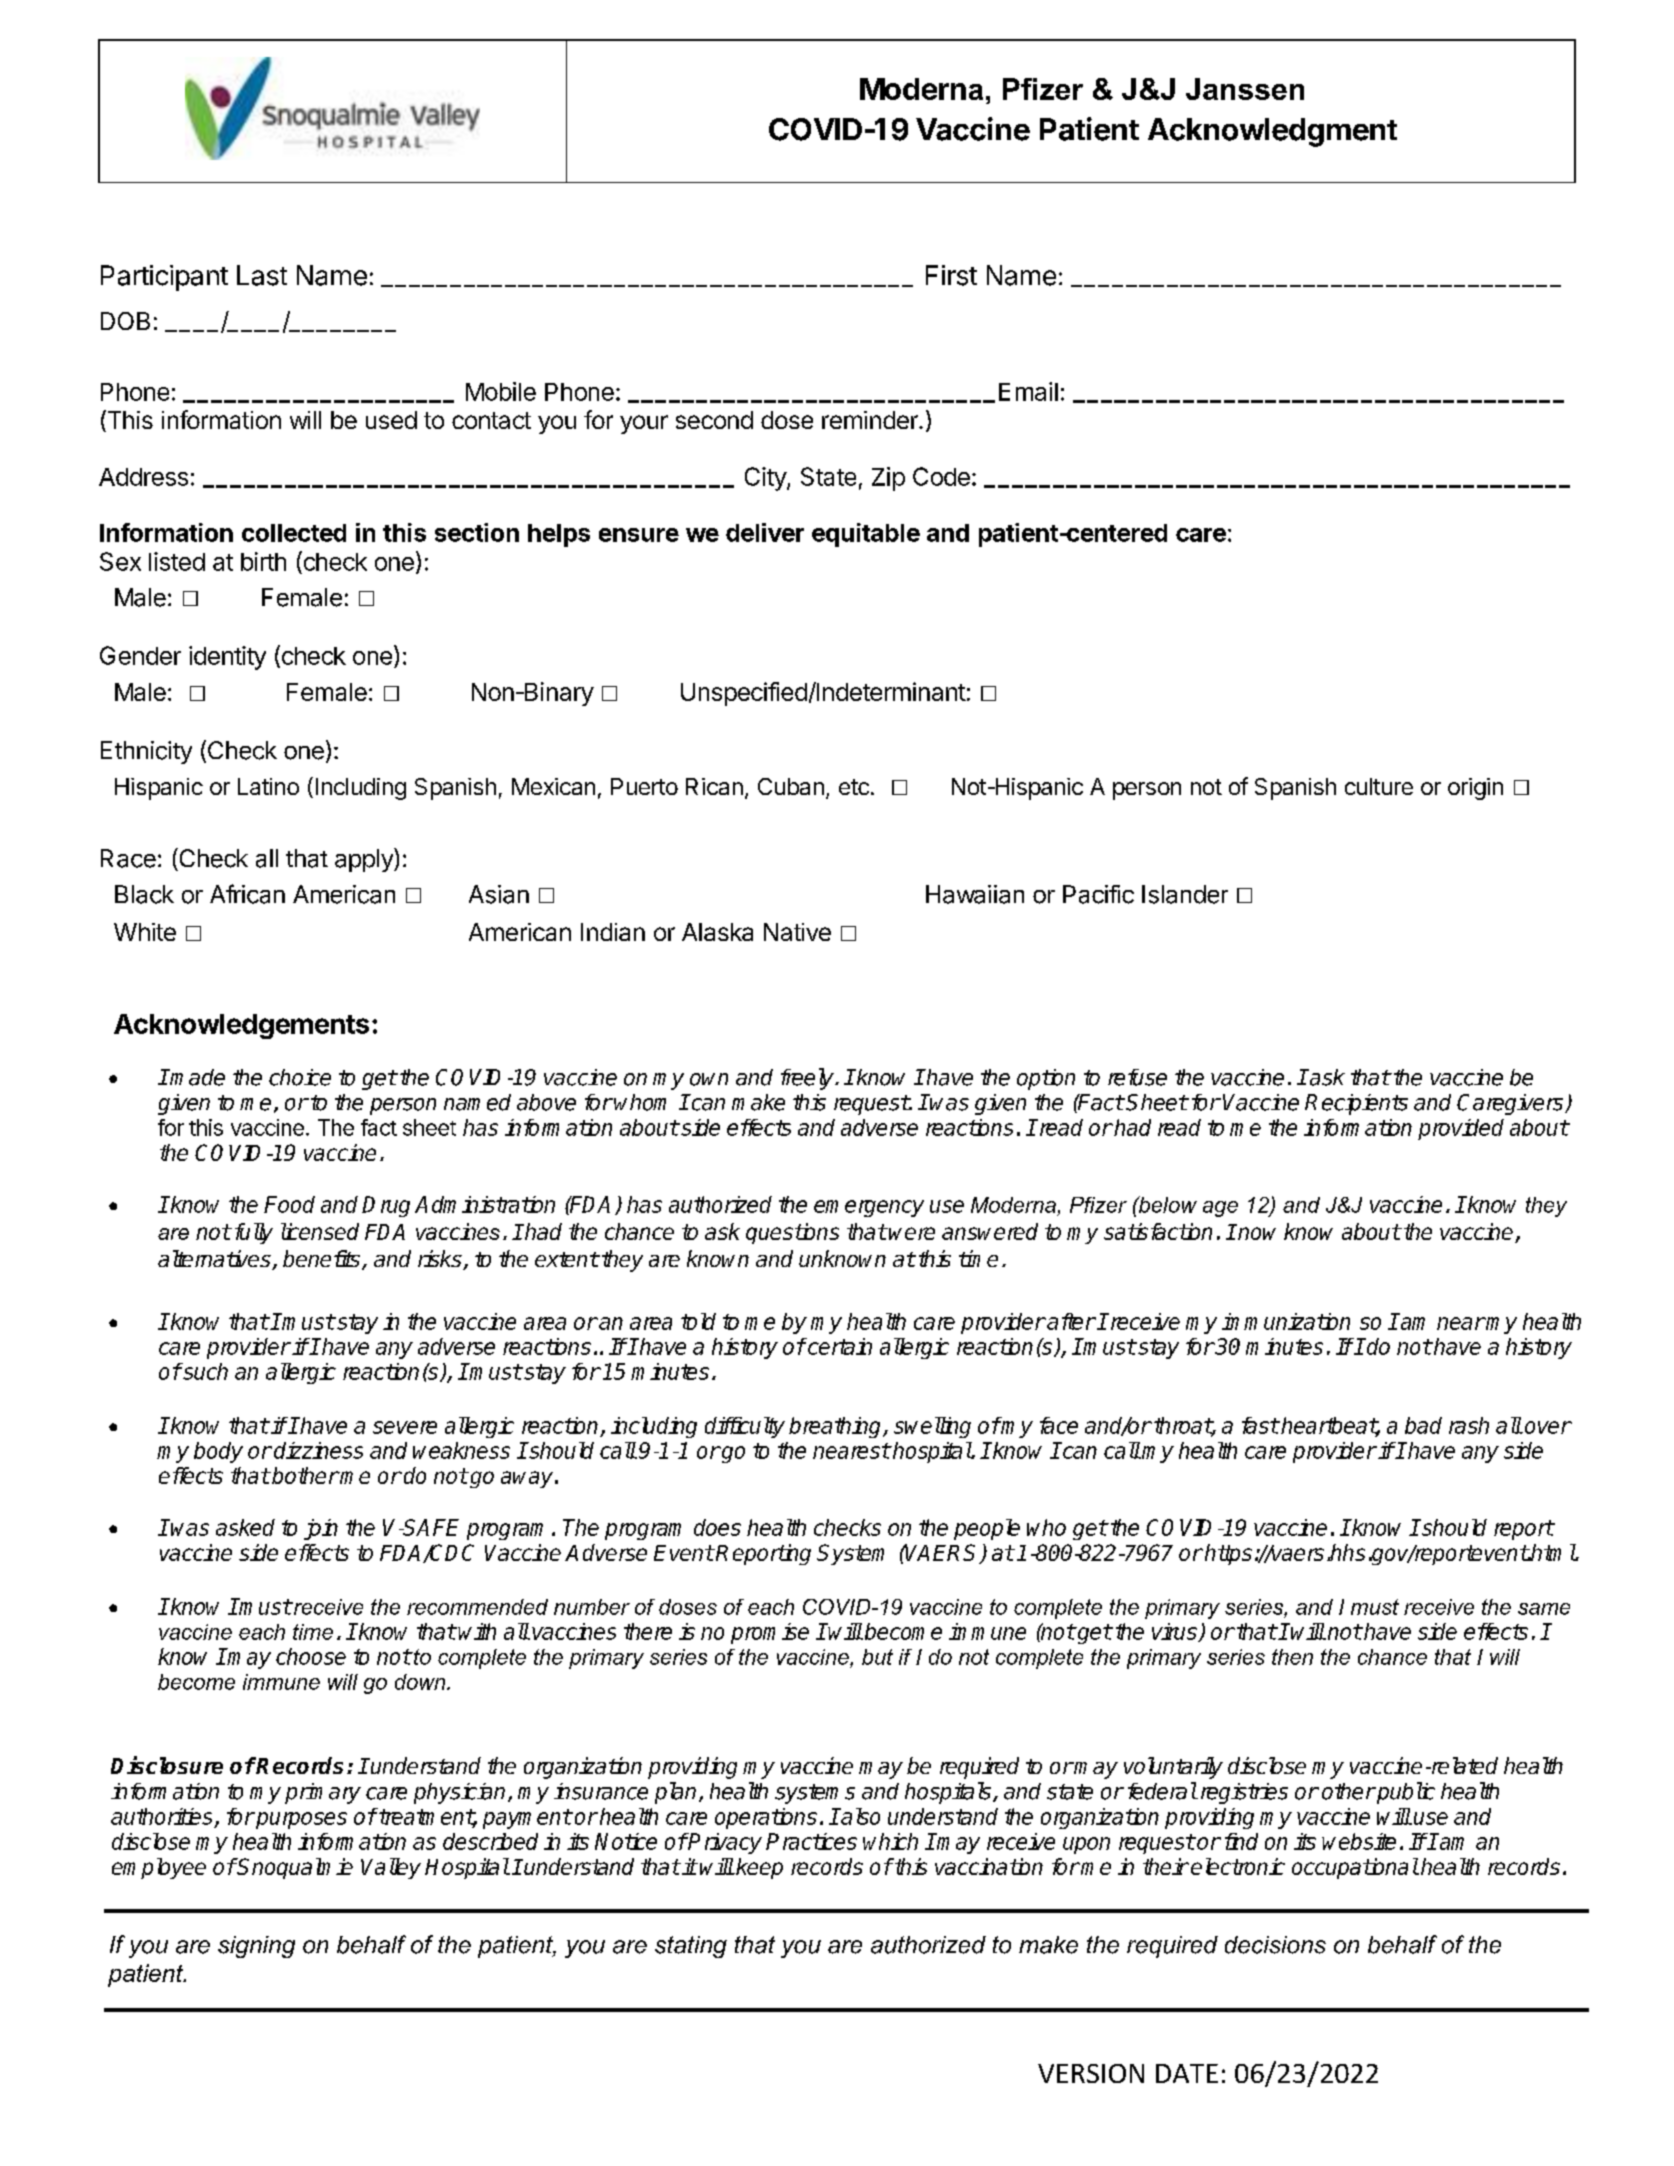  Describe the element at coordinates (866, 535) in the screenshot. I see `equitable` at that location.
